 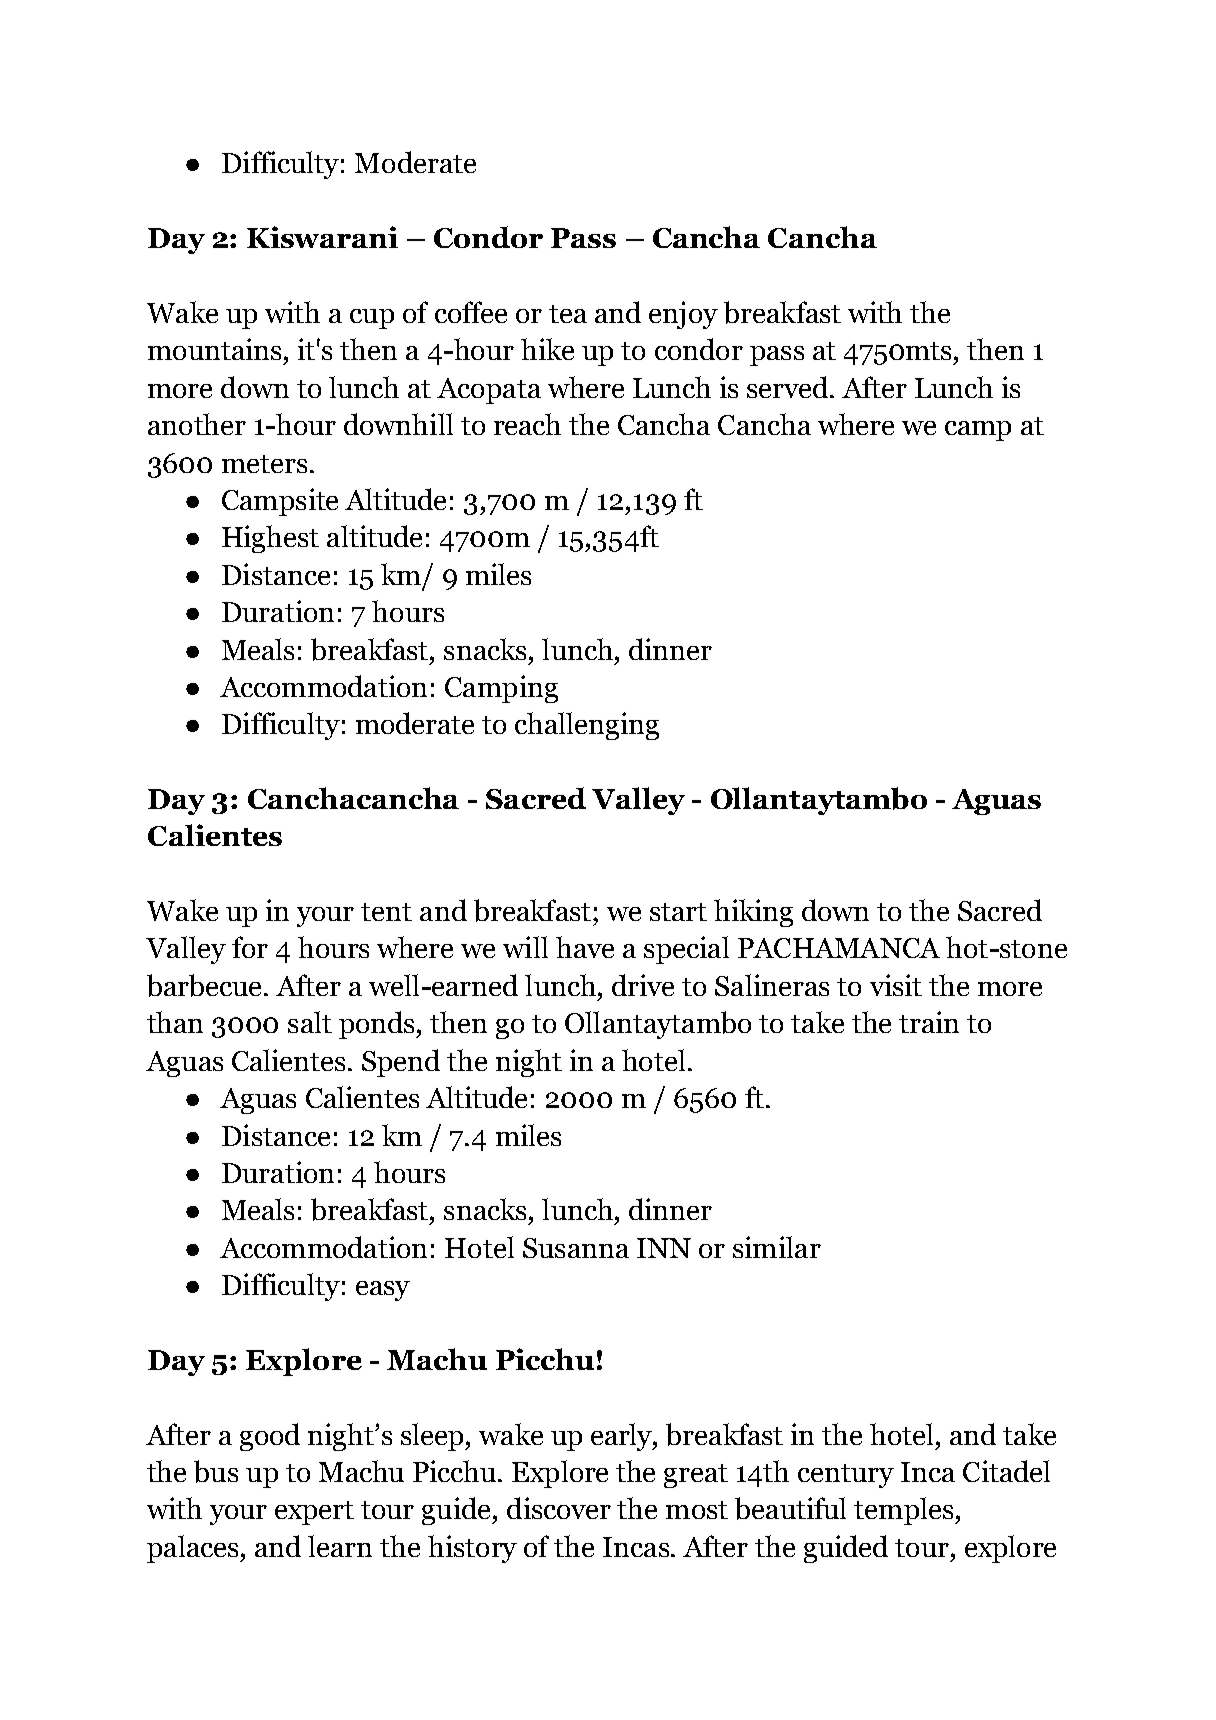 I want to click on temples, so click(x=905, y=1511).
